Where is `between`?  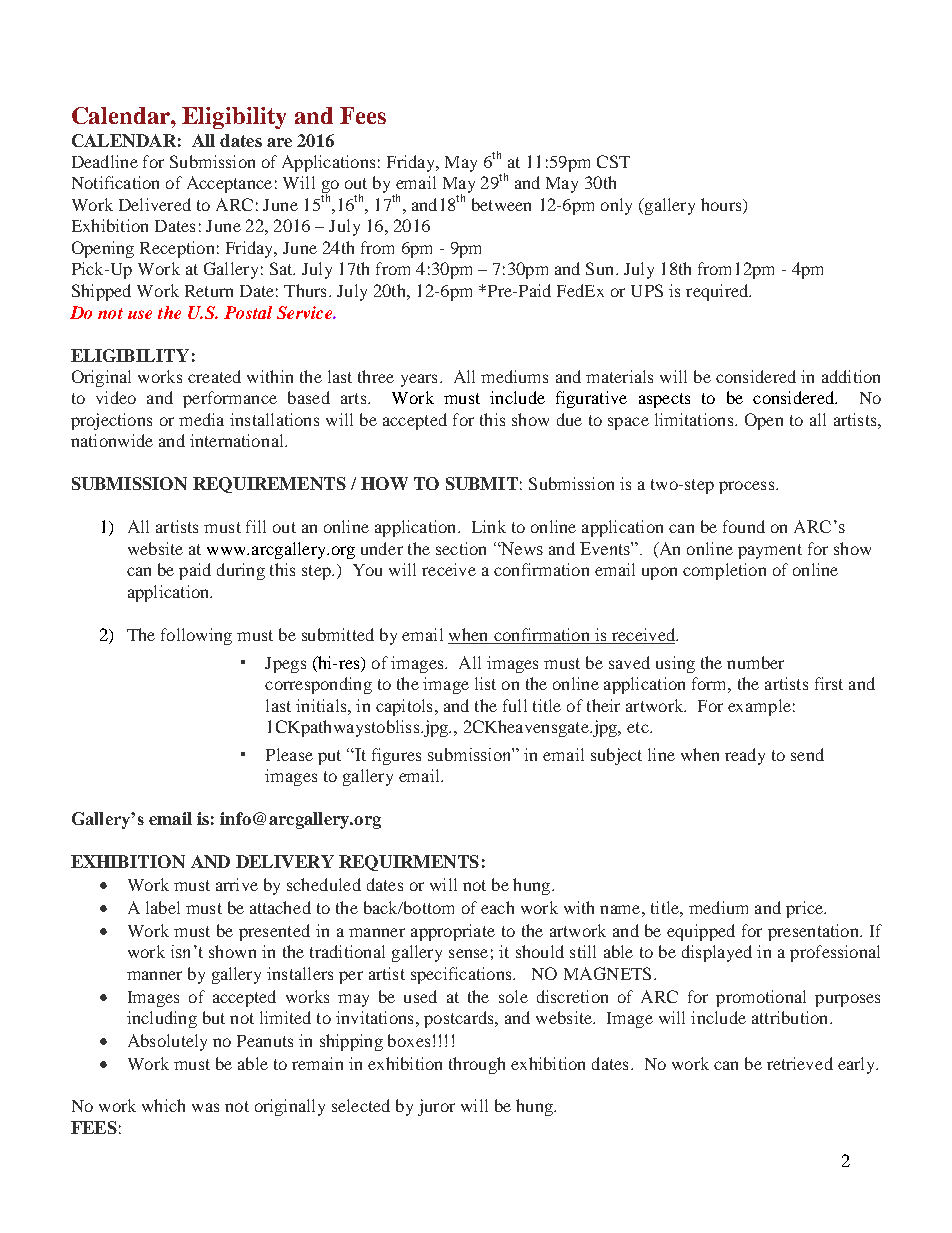 between is located at coordinates (501, 204).
